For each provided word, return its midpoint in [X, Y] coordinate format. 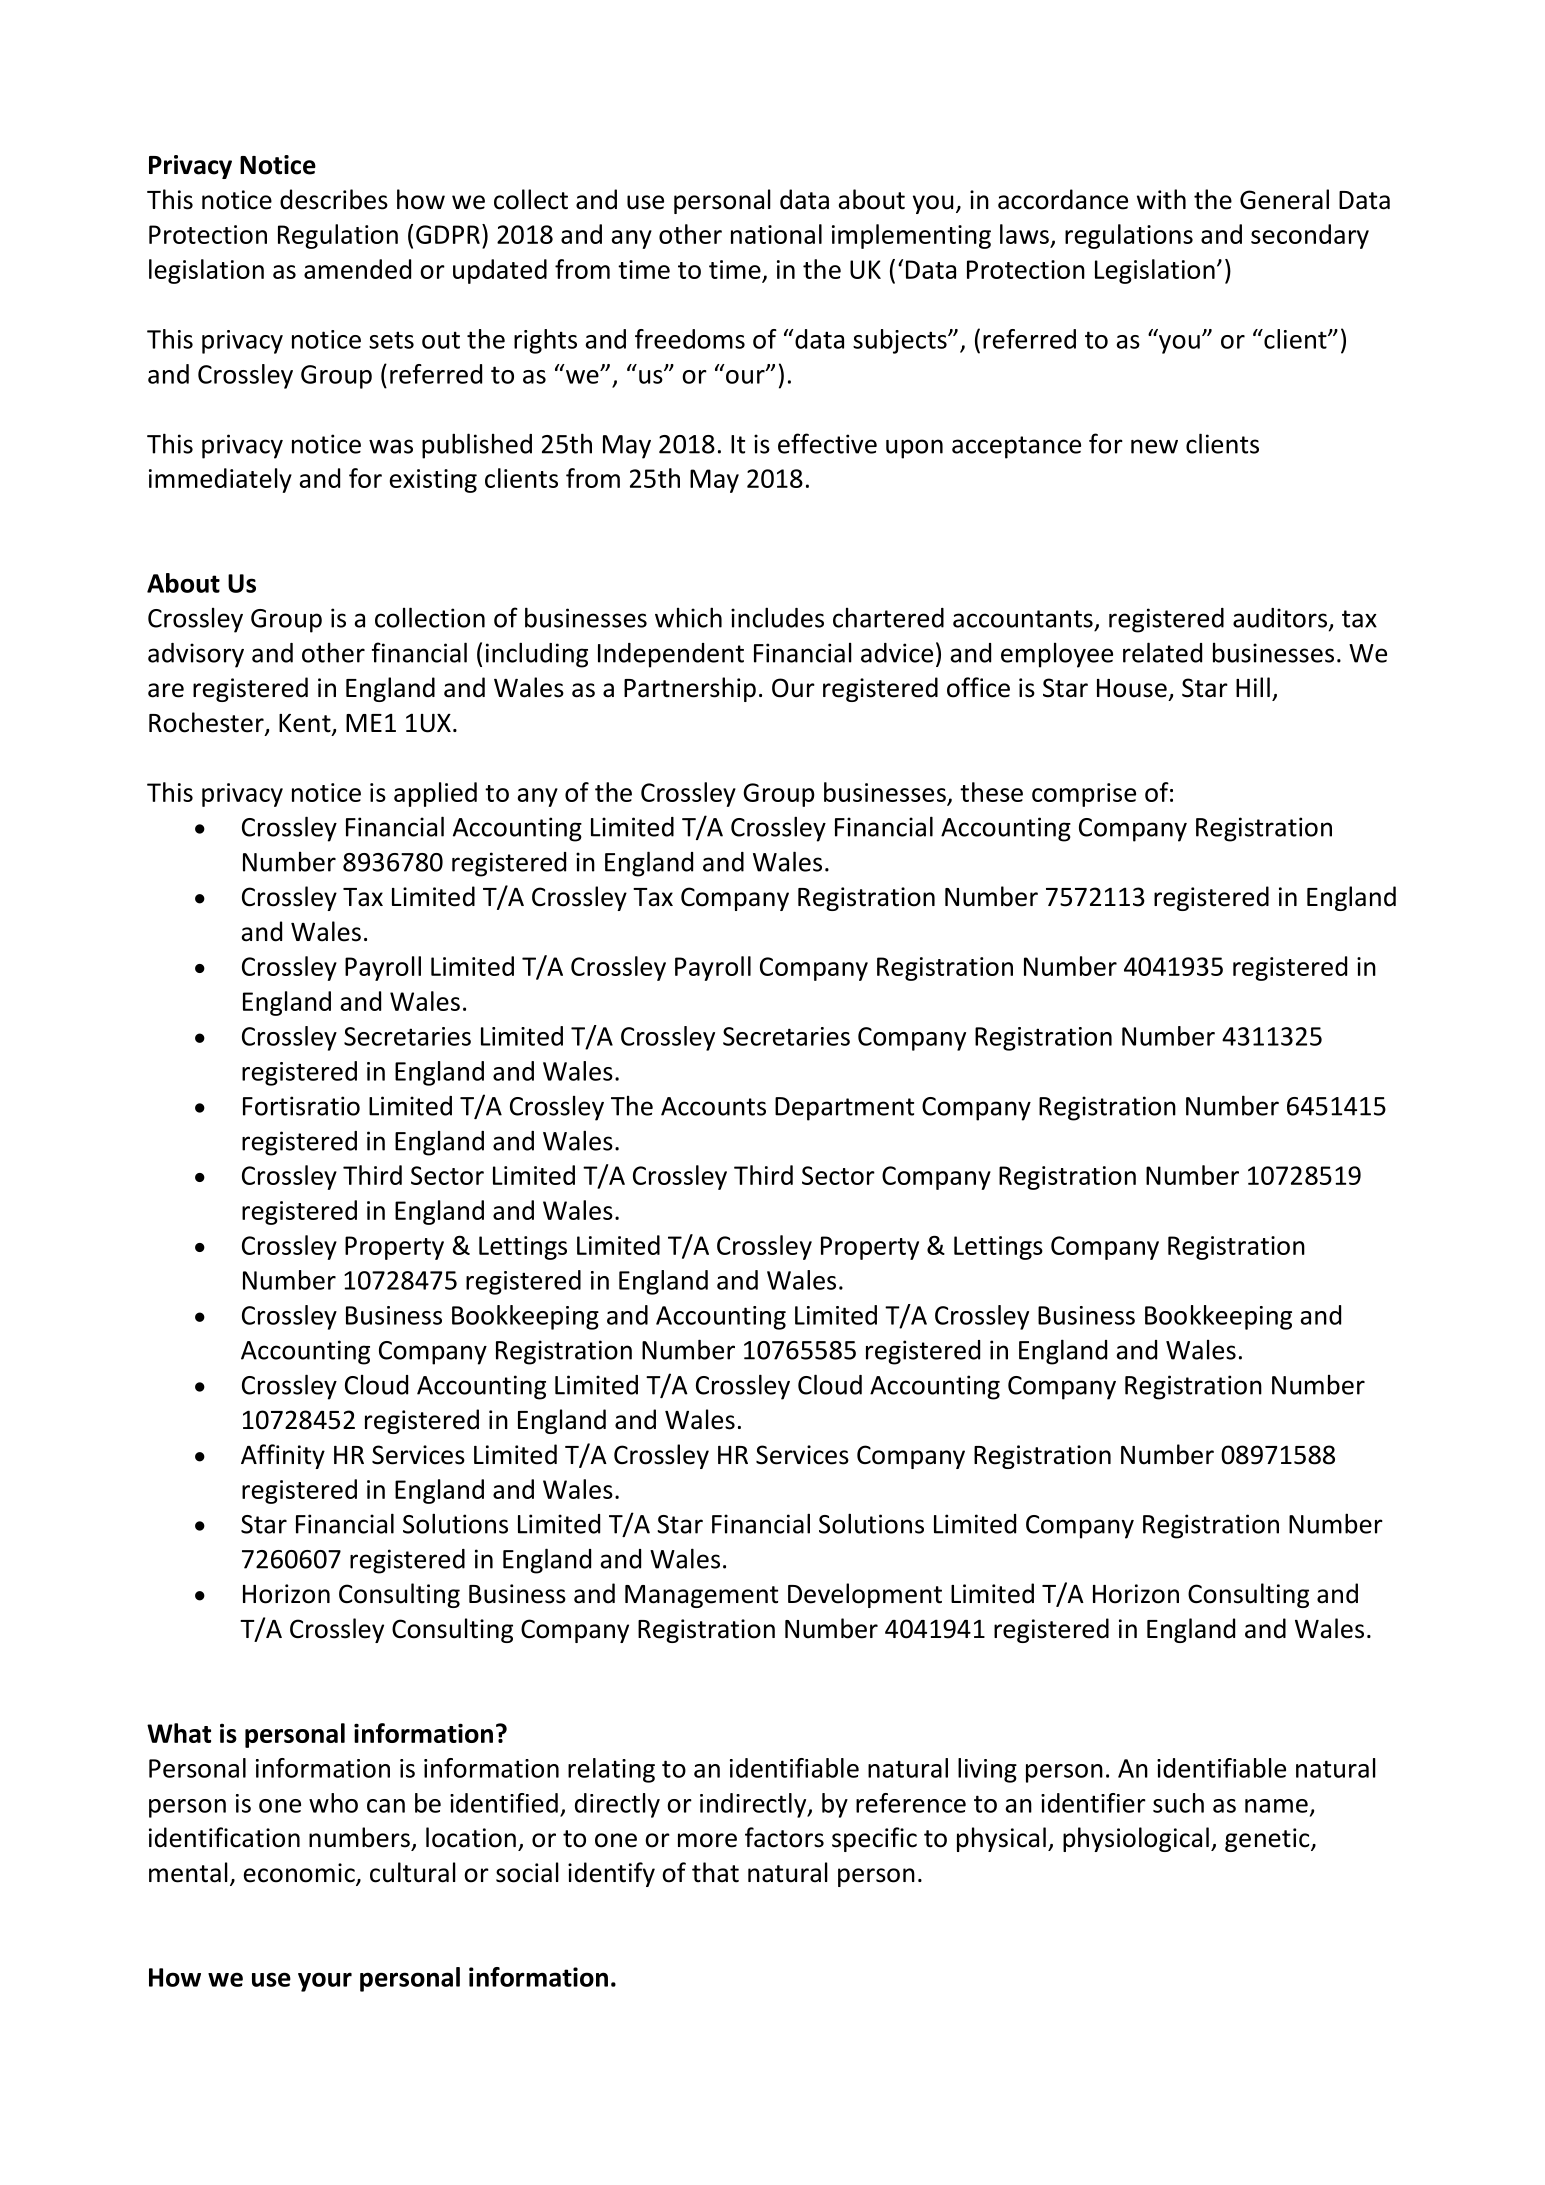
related [1162, 652]
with [1161, 199]
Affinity [283, 1456]
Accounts [713, 1106]
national [776, 234]
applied [435, 794]
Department [844, 1109]
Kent [306, 724]
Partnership [690, 689]
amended [357, 269]
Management [701, 1596]
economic [300, 1874]
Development [865, 1595]
